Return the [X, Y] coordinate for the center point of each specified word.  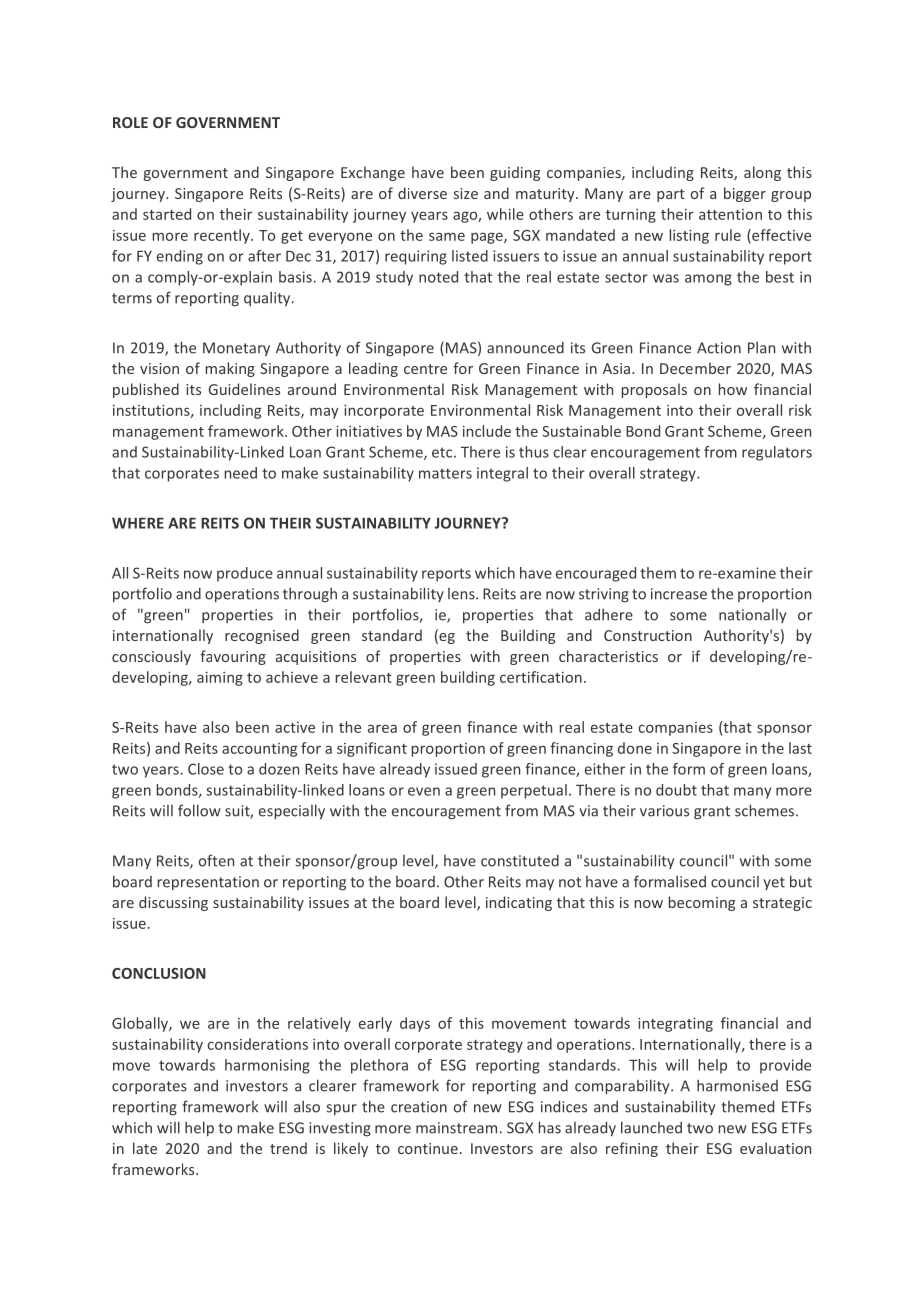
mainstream [456, 1128]
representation [208, 883]
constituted [520, 861]
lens [462, 594]
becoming [702, 903]
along [762, 173]
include [487, 431]
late [145, 1148]
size [466, 193]
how [733, 389]
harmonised [737, 1085]
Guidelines [244, 389]
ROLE [130, 122]
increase [679, 594]
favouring [233, 657]
